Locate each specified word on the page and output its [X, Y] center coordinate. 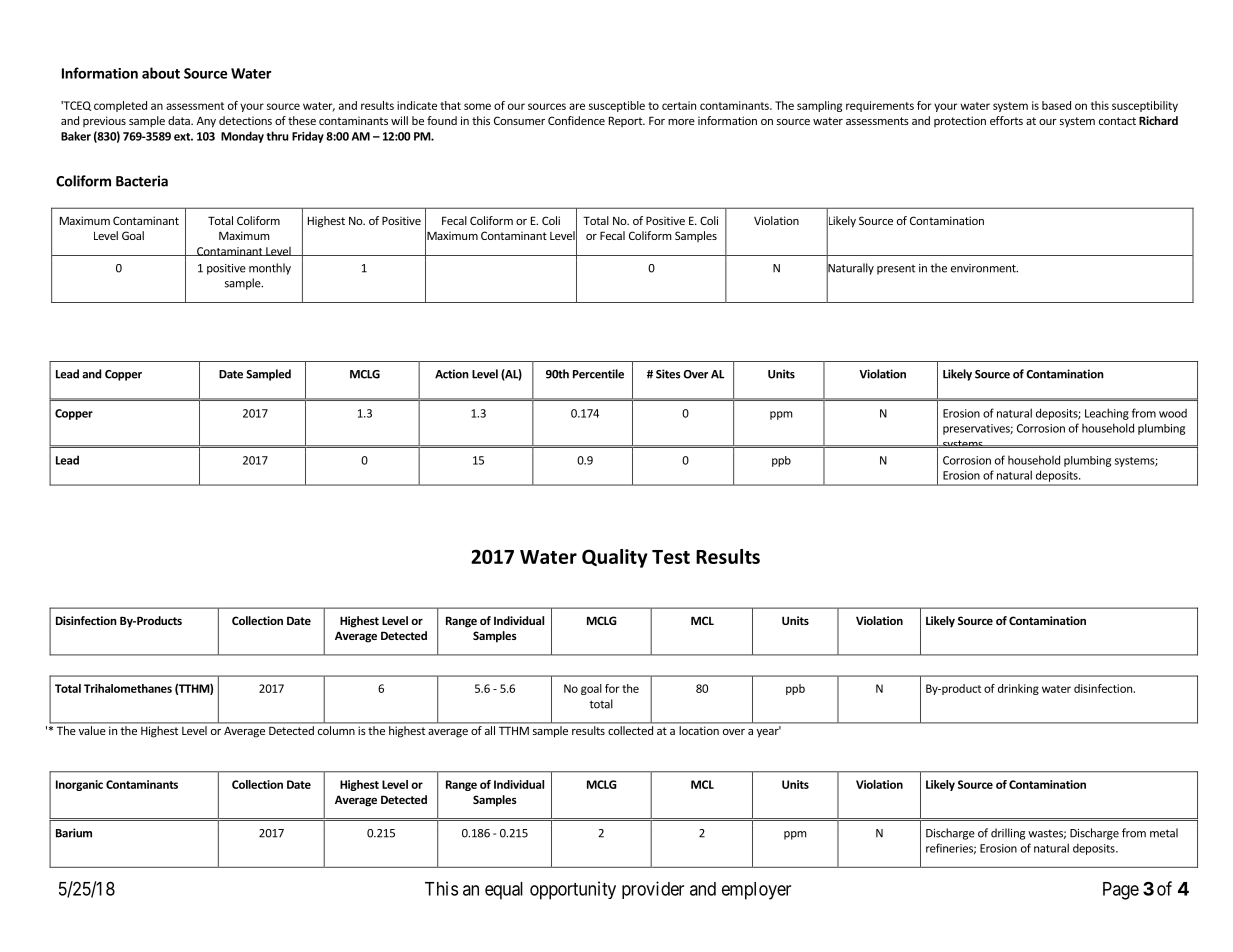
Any [206, 122]
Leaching [1107, 414]
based [1056, 105]
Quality [615, 558]
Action [452, 374]
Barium [74, 833]
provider [653, 890]
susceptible [617, 106]
